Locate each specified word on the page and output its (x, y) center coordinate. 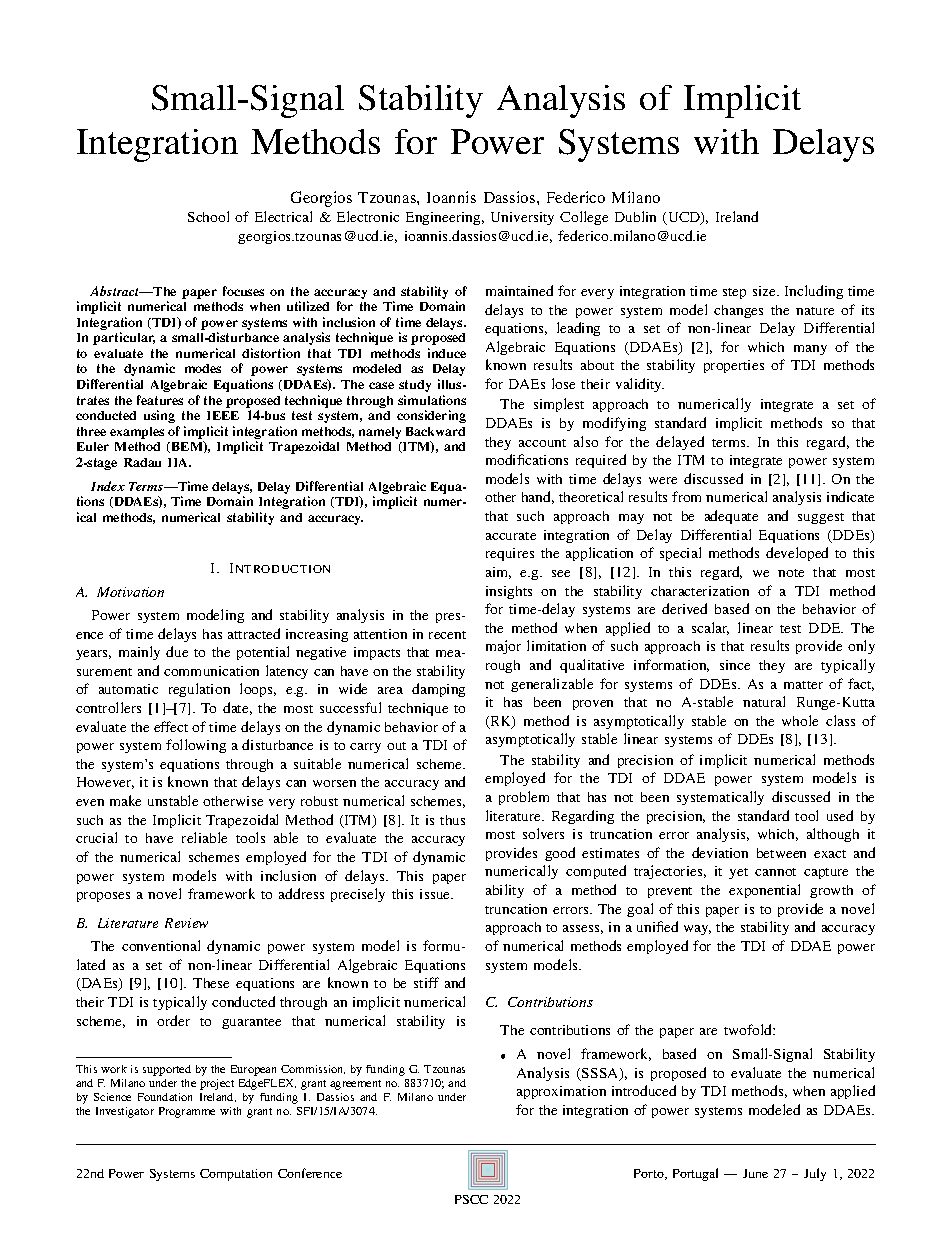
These (211, 983)
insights (509, 592)
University (522, 218)
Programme (187, 1112)
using (159, 416)
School (208, 216)
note (791, 573)
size (765, 291)
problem (524, 798)
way (697, 930)
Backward (435, 431)
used (840, 815)
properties (734, 366)
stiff (426, 982)
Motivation (130, 592)
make (125, 800)
